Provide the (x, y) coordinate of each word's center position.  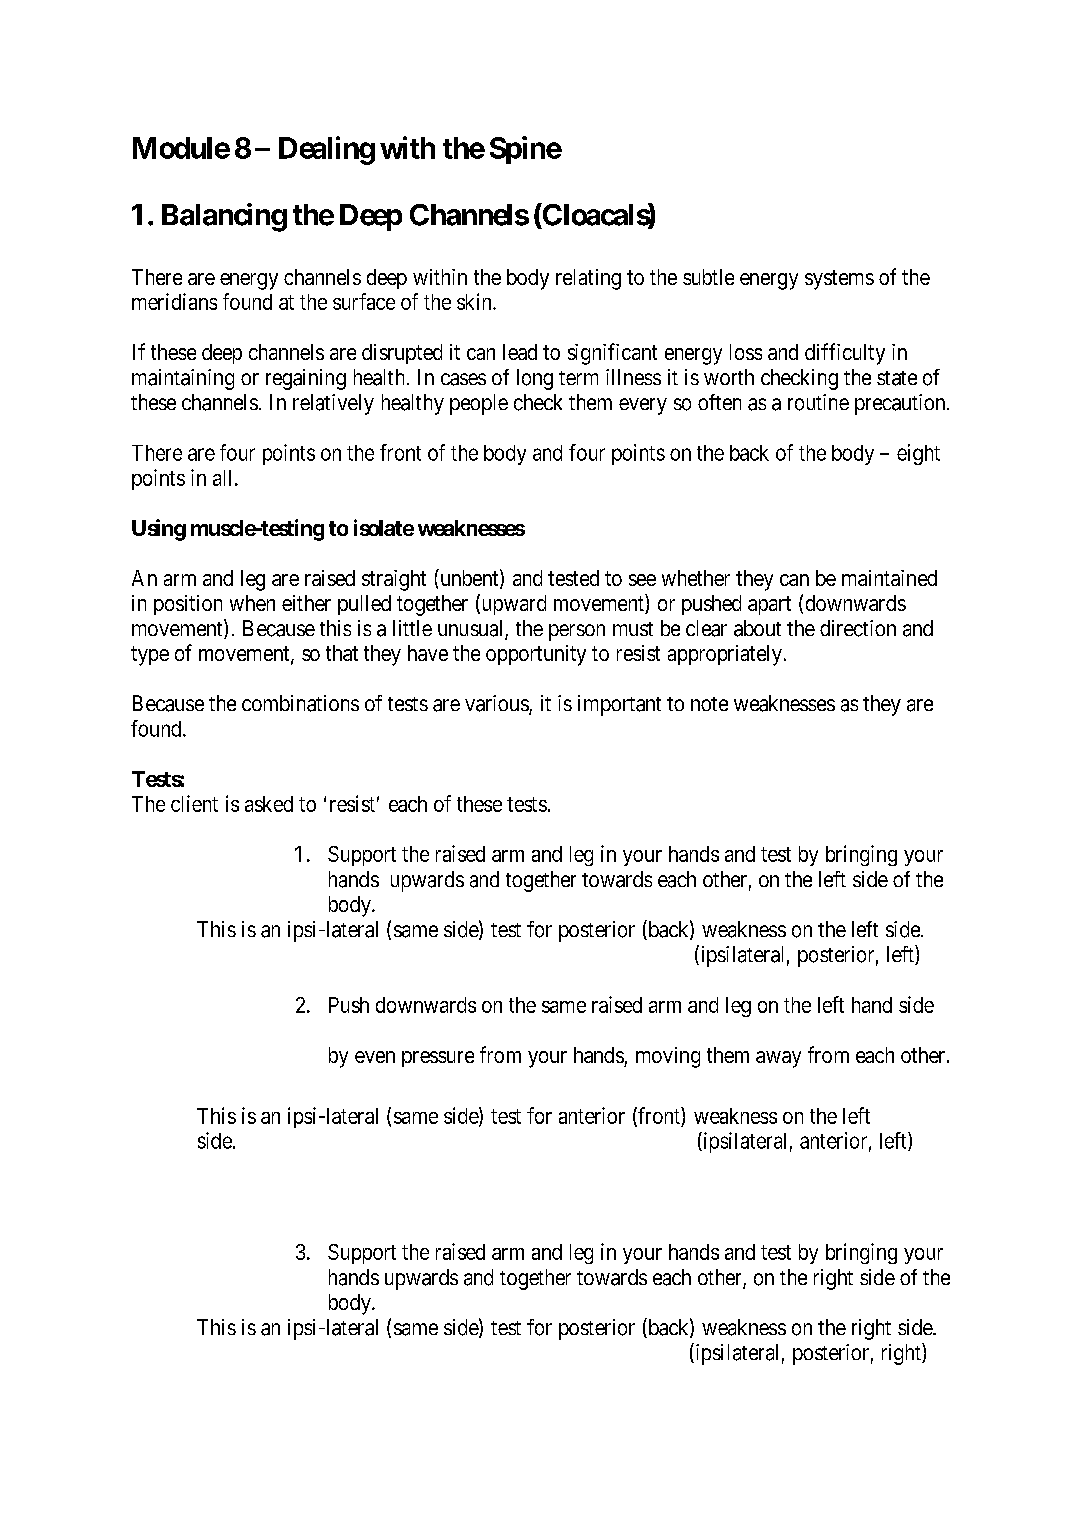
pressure (438, 1059)
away (778, 1059)
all (224, 478)
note (709, 704)
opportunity (536, 655)
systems (839, 280)
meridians (174, 301)
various (497, 704)
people (479, 404)
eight (918, 454)
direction (858, 628)
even (375, 1057)
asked (269, 804)
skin (475, 301)
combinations (300, 703)
